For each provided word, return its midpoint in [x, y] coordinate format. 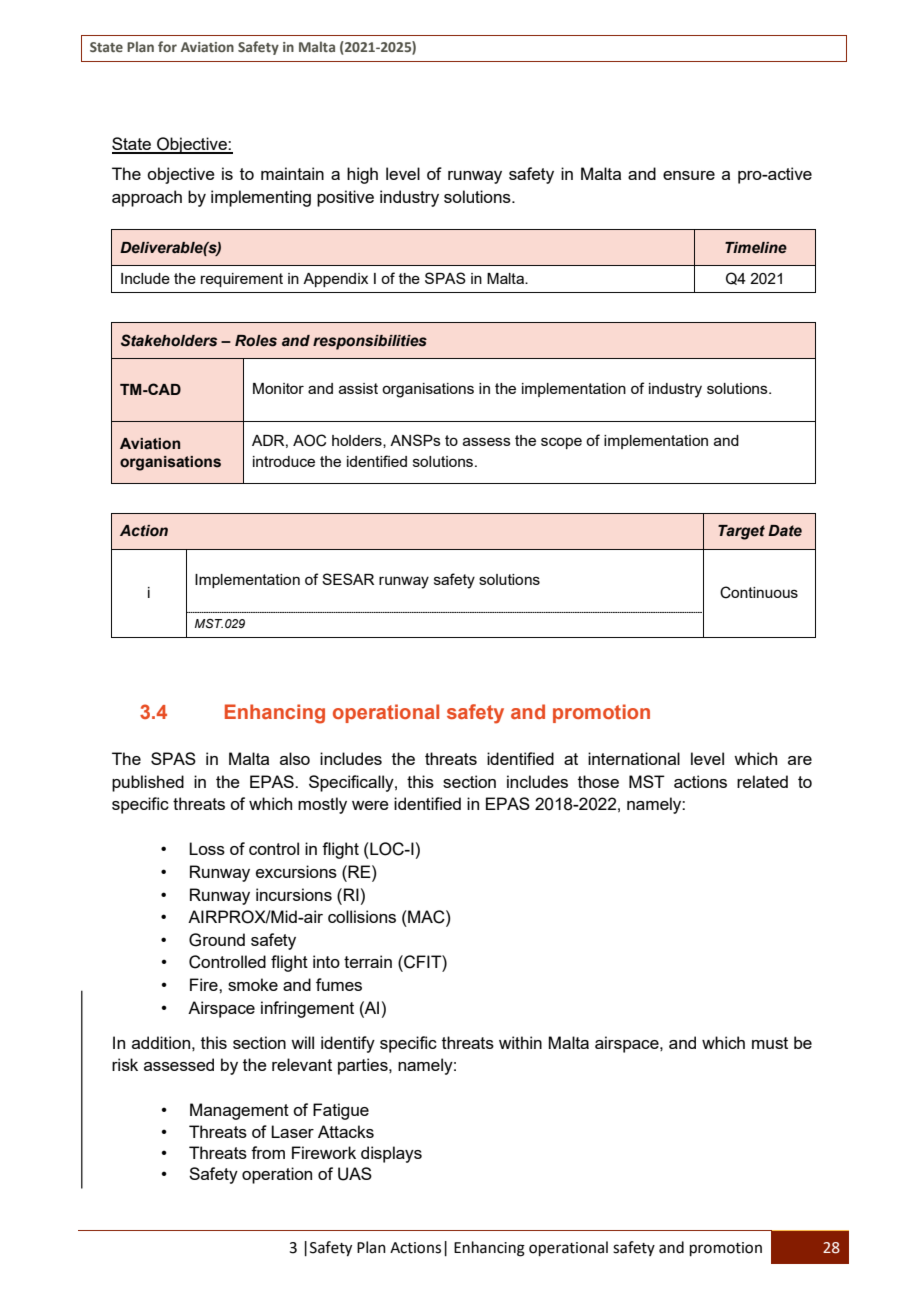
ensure [689, 175]
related [762, 781]
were [370, 805]
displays [391, 1154]
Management [239, 1111]
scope [561, 443]
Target [741, 532]
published [148, 783]
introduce [284, 461]
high [362, 175]
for [167, 46]
